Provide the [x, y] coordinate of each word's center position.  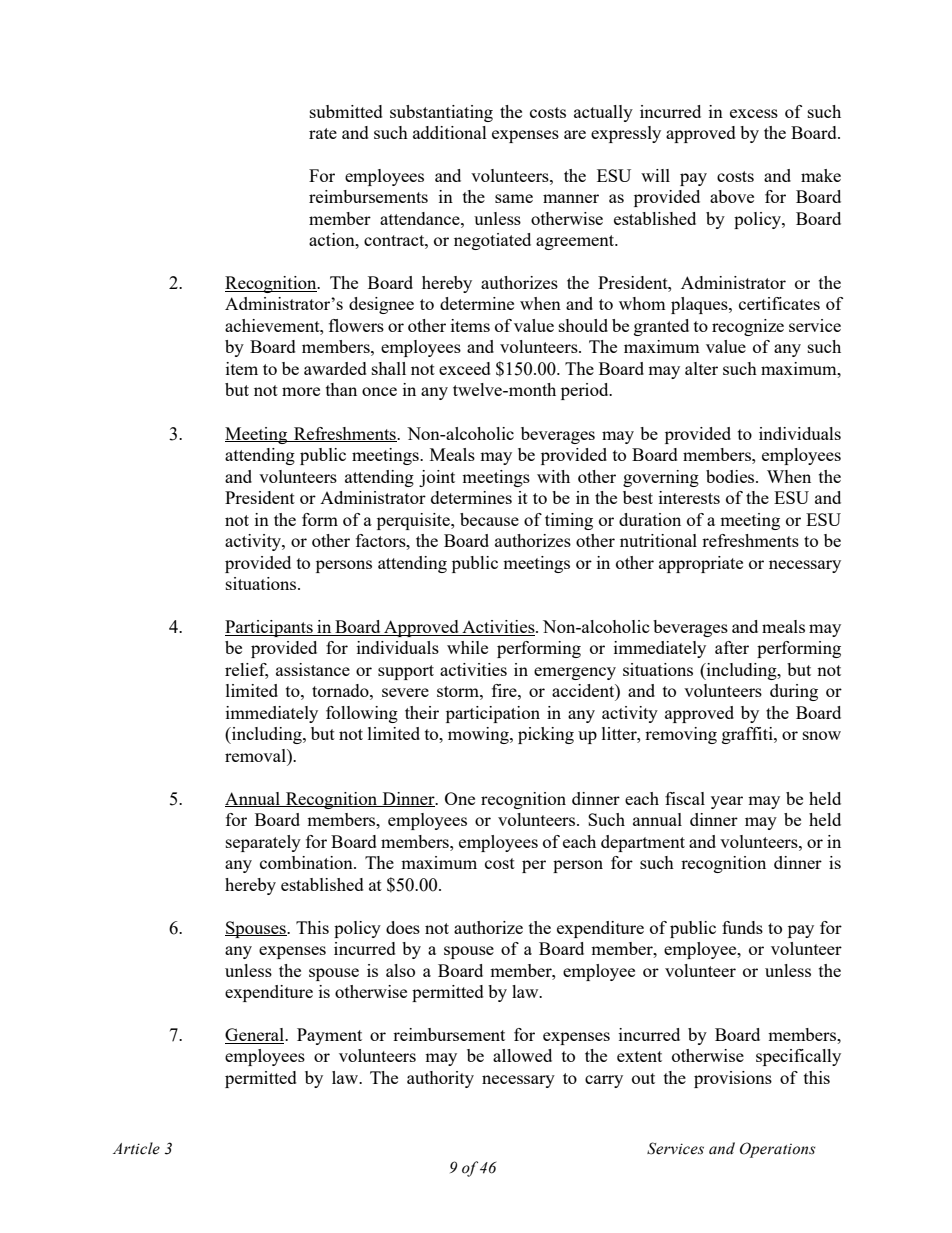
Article [136, 1148]
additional [450, 132]
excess [754, 113]
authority [440, 1079]
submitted [346, 111]
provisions [733, 1079]
